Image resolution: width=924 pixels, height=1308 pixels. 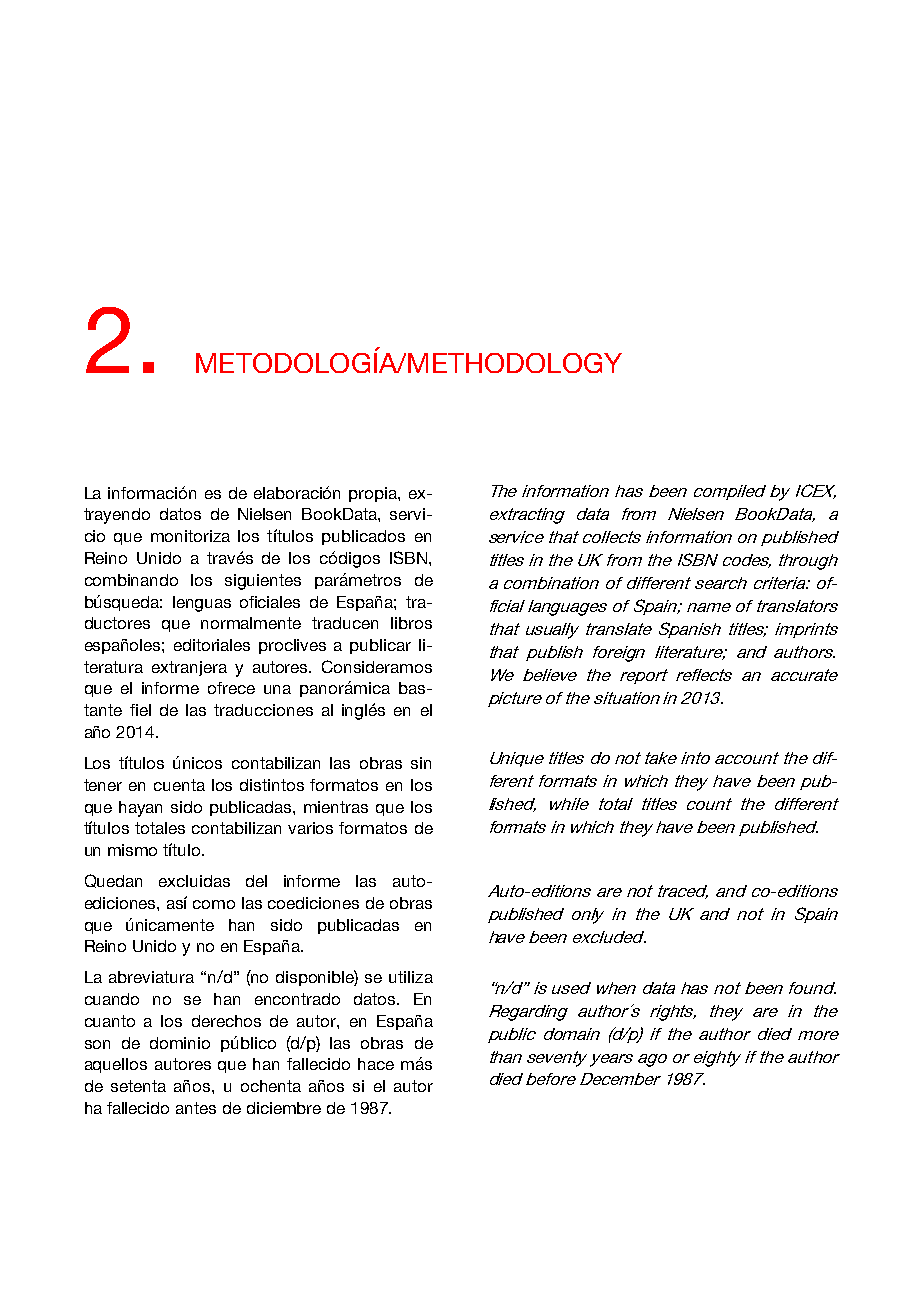 What do you see at coordinates (411, 977) in the document?
I see `utiliza` at bounding box center [411, 977].
